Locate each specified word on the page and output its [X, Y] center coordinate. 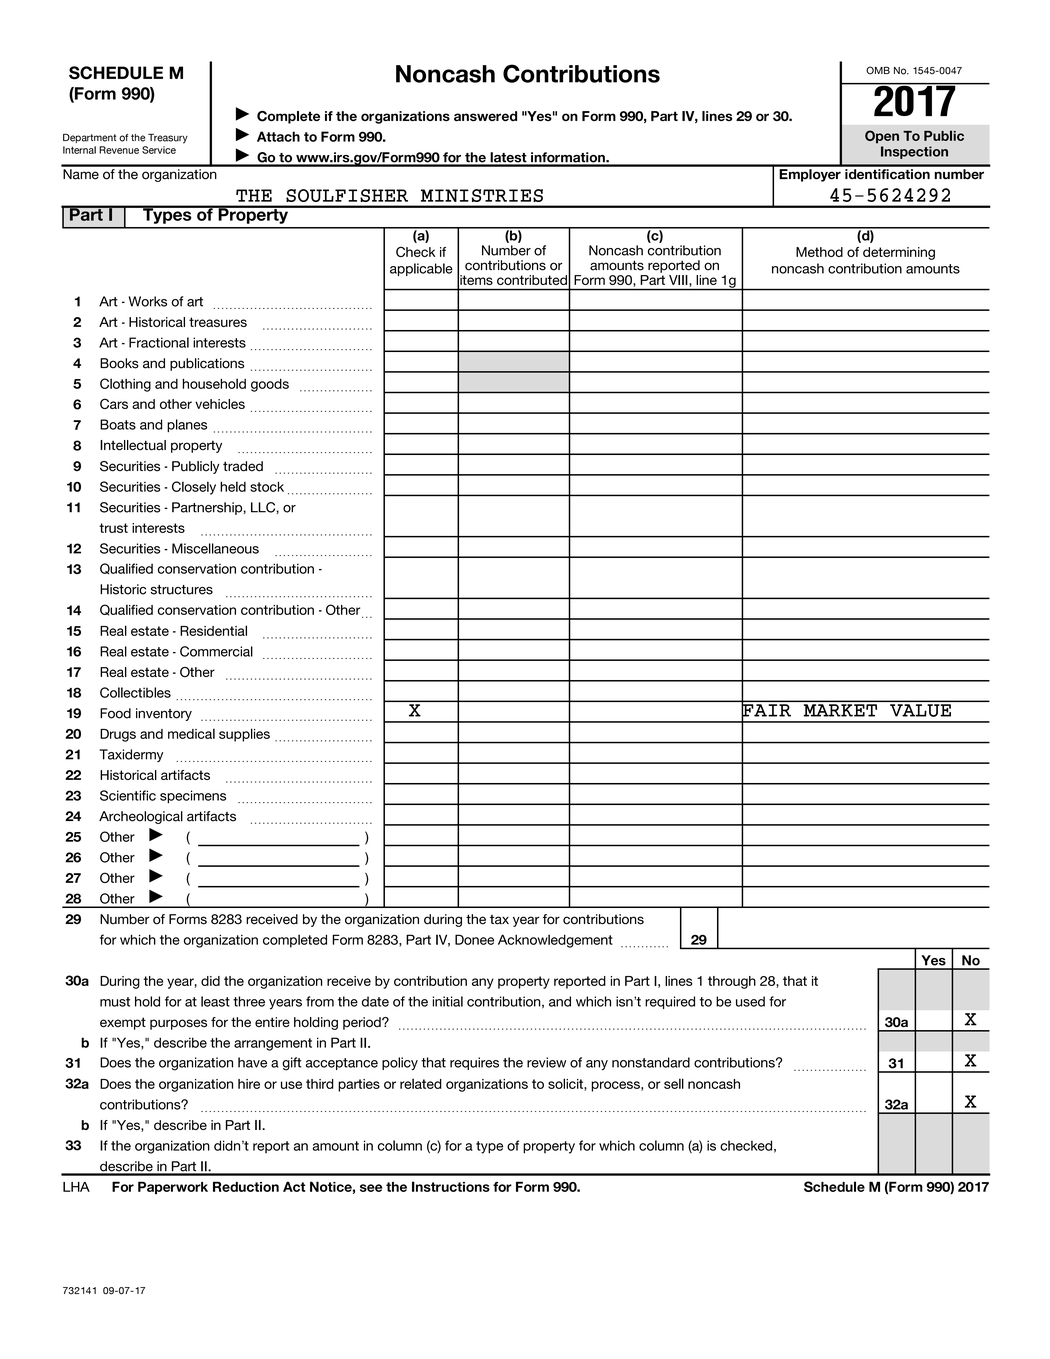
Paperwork [173, 1188]
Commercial [216, 651]
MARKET [840, 710]
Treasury [168, 138]
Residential [213, 630]
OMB [878, 70]
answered [485, 116]
